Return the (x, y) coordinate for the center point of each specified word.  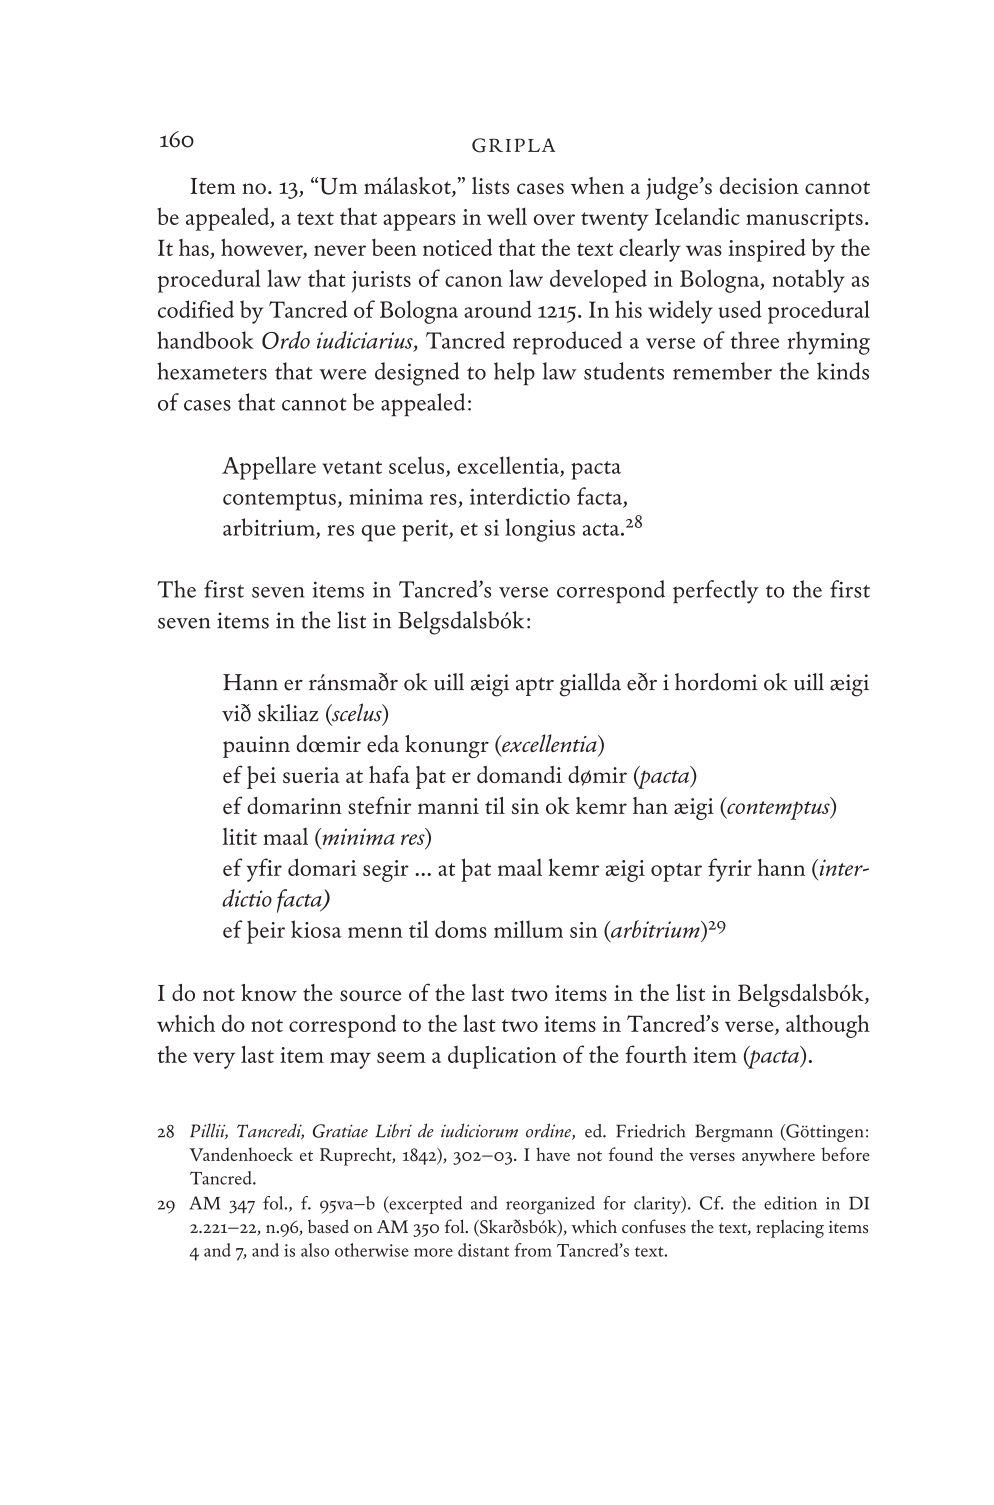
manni (448, 806)
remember (722, 371)
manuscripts (804, 220)
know (269, 992)
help (514, 374)
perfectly (716, 592)
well (507, 216)
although (828, 1026)
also (315, 1250)
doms (461, 929)
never (340, 250)
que (379, 533)
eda (383, 744)
